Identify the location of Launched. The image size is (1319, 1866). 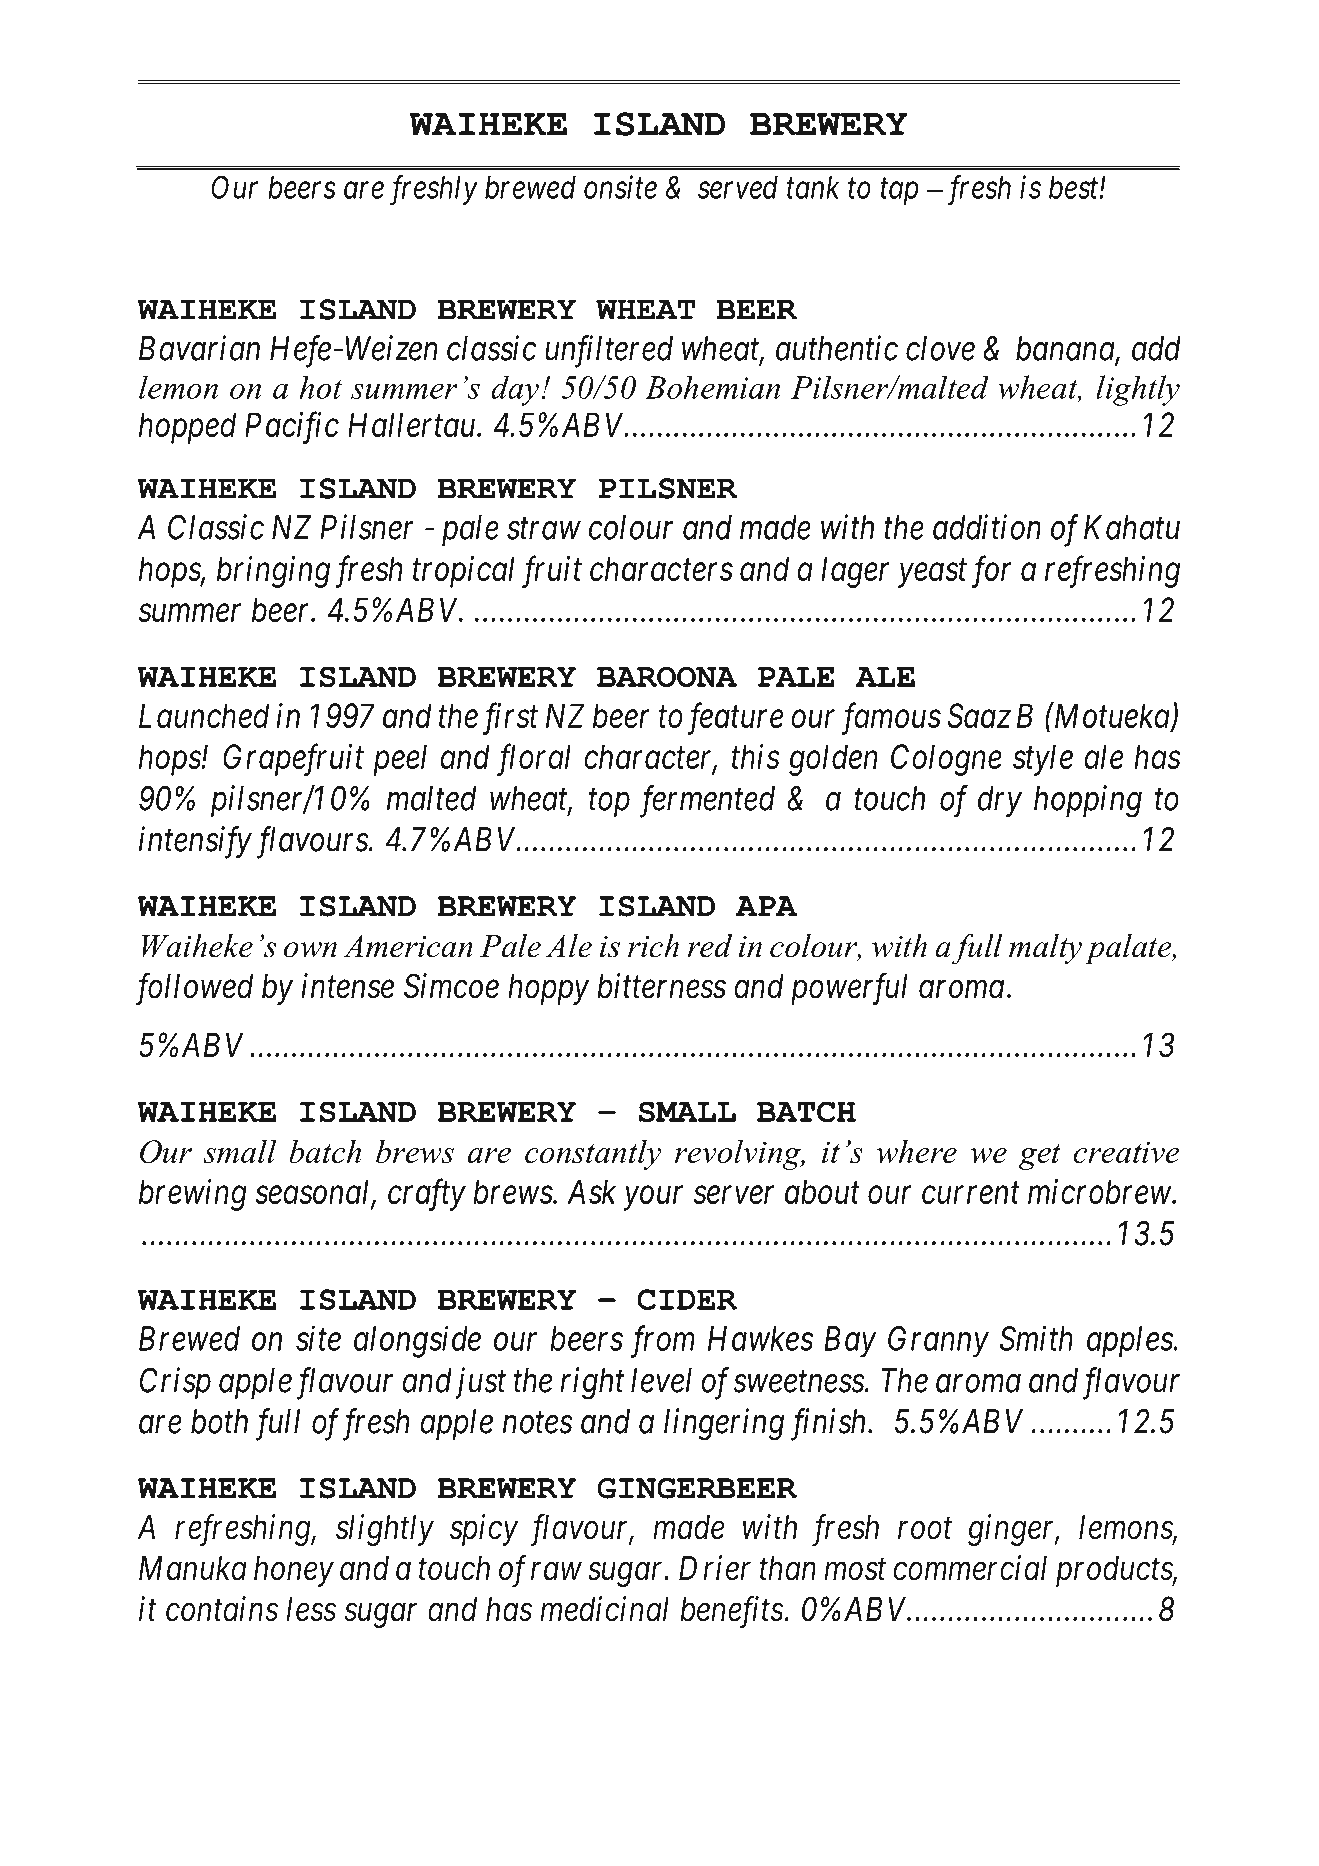
(204, 715).
